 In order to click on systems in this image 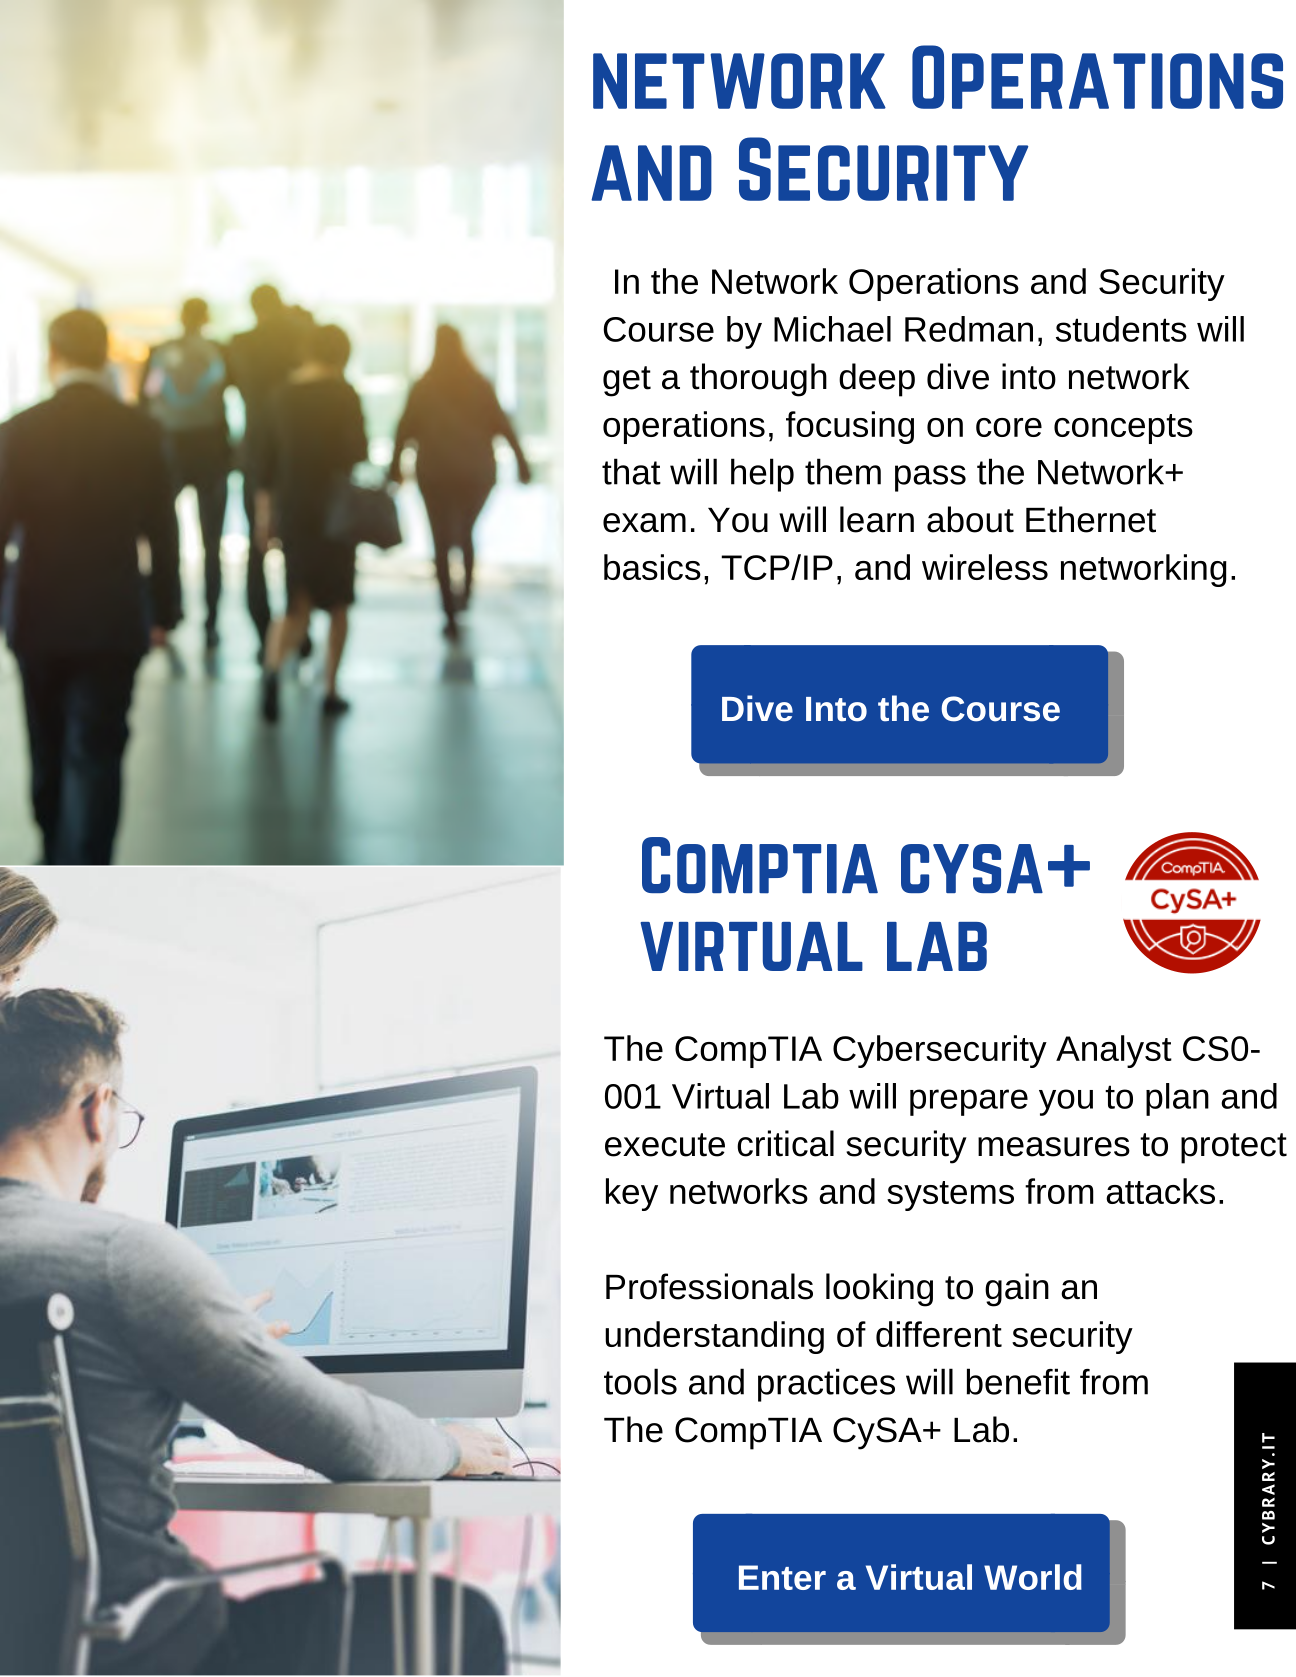, I will do `click(950, 1196)`.
